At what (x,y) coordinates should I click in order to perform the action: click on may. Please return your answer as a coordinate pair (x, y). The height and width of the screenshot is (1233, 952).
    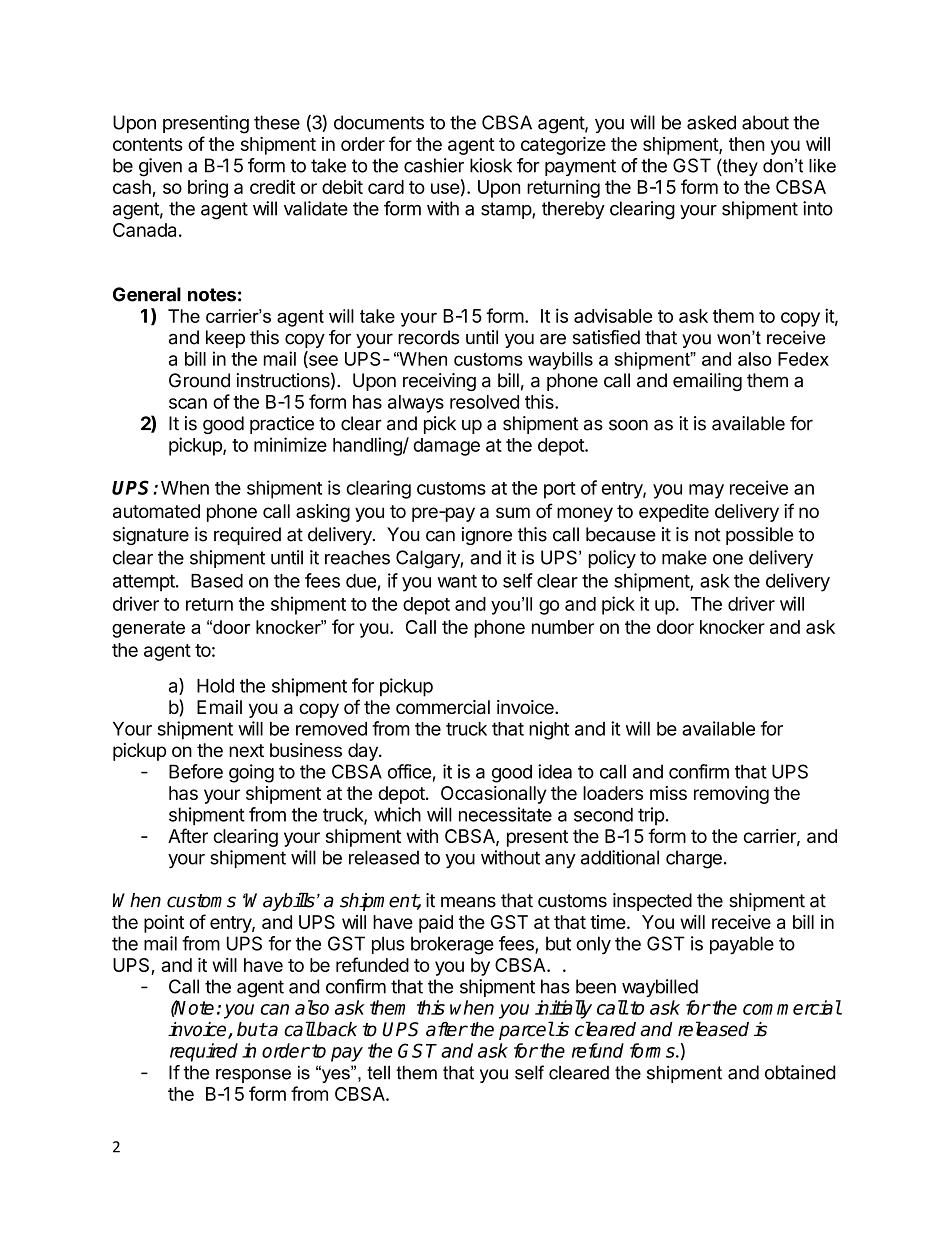
    Looking at the image, I should click on (706, 491).
